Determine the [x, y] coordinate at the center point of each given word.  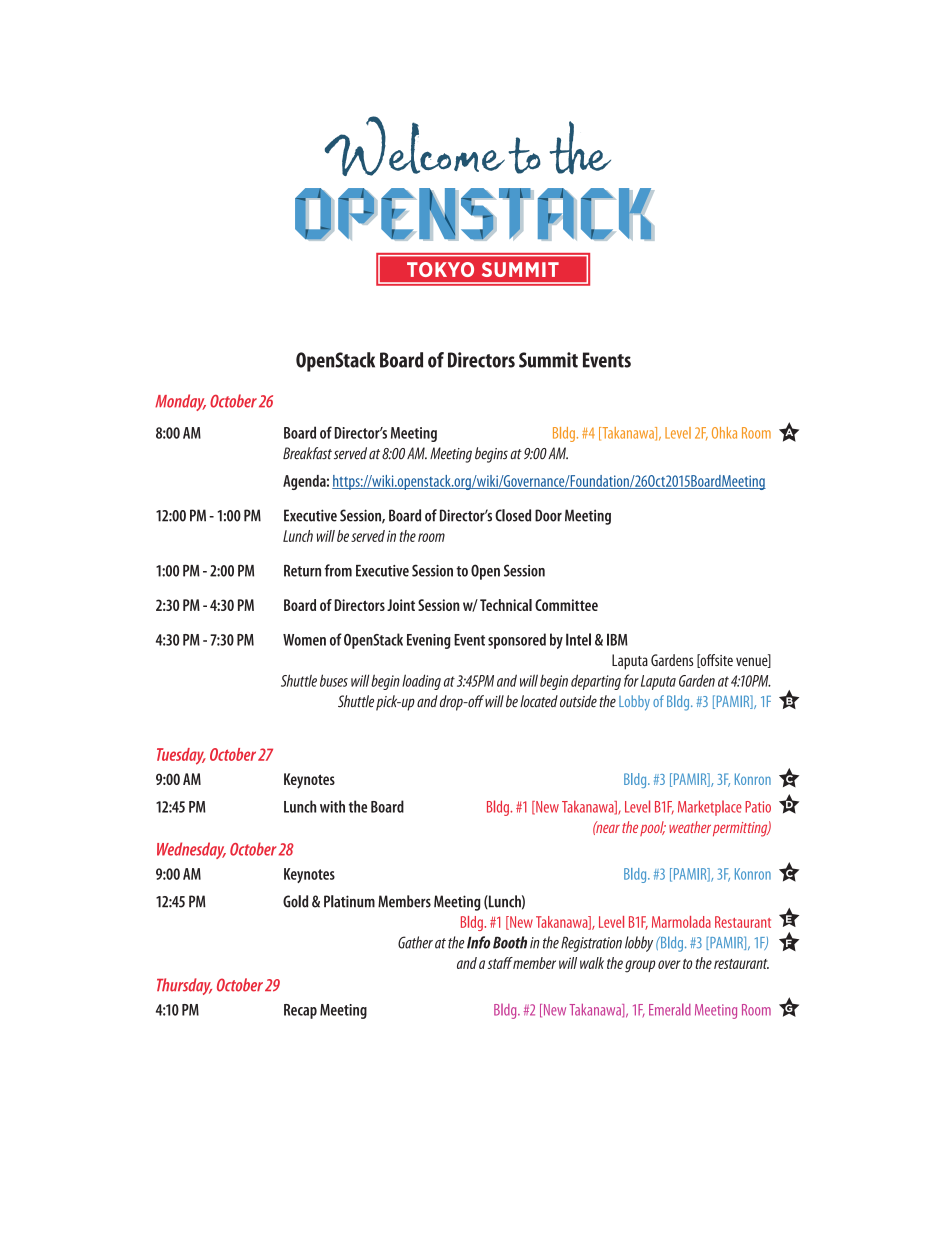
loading [421, 682]
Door [548, 515]
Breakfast [307, 453]
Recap [300, 1011]
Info [478, 942]
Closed [513, 515]
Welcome [415, 146]
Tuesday [181, 756]
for [631, 680]
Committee [566, 605]
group [640, 966]
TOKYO [440, 269]
